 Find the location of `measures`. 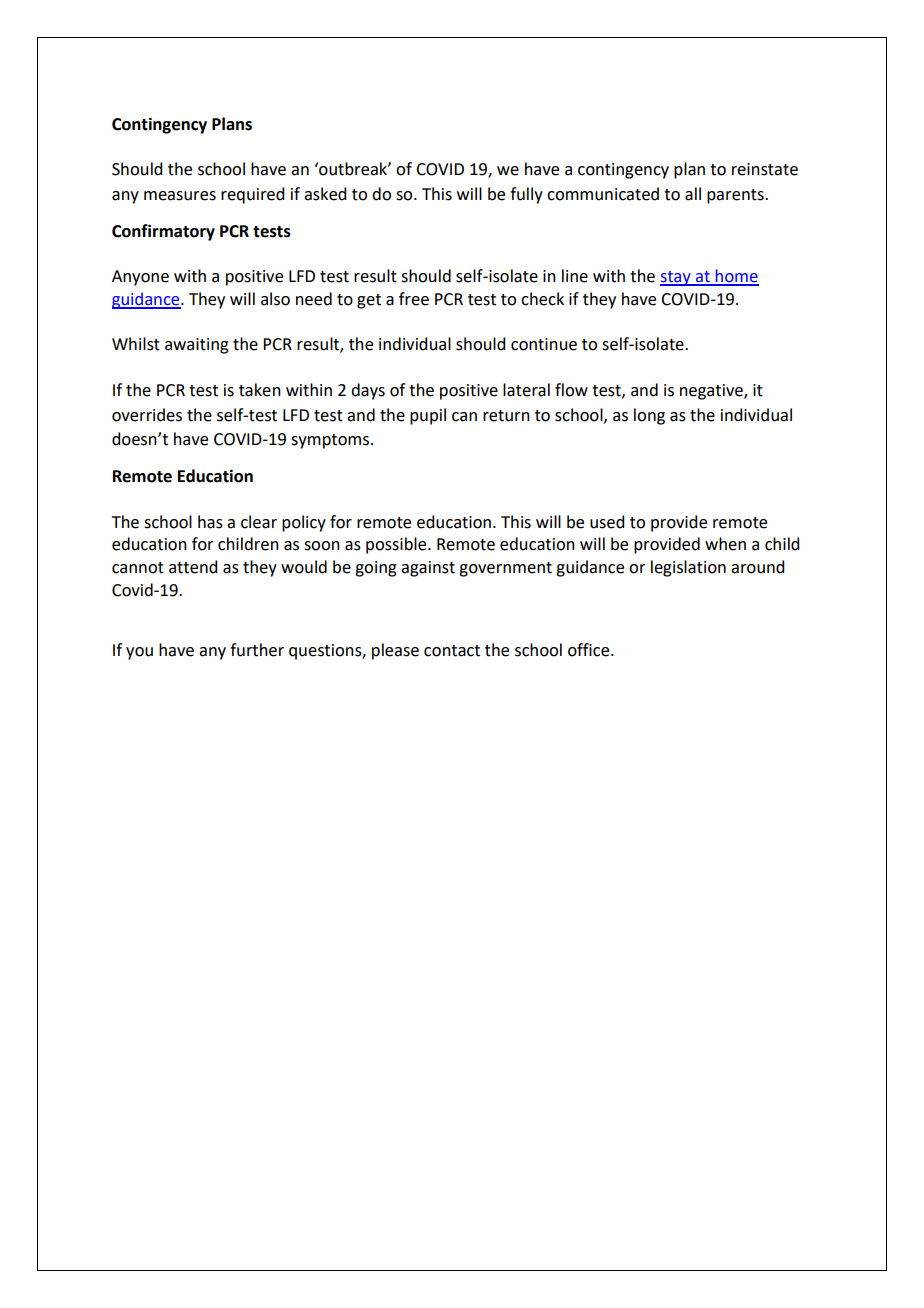

measures is located at coordinates (180, 196).
